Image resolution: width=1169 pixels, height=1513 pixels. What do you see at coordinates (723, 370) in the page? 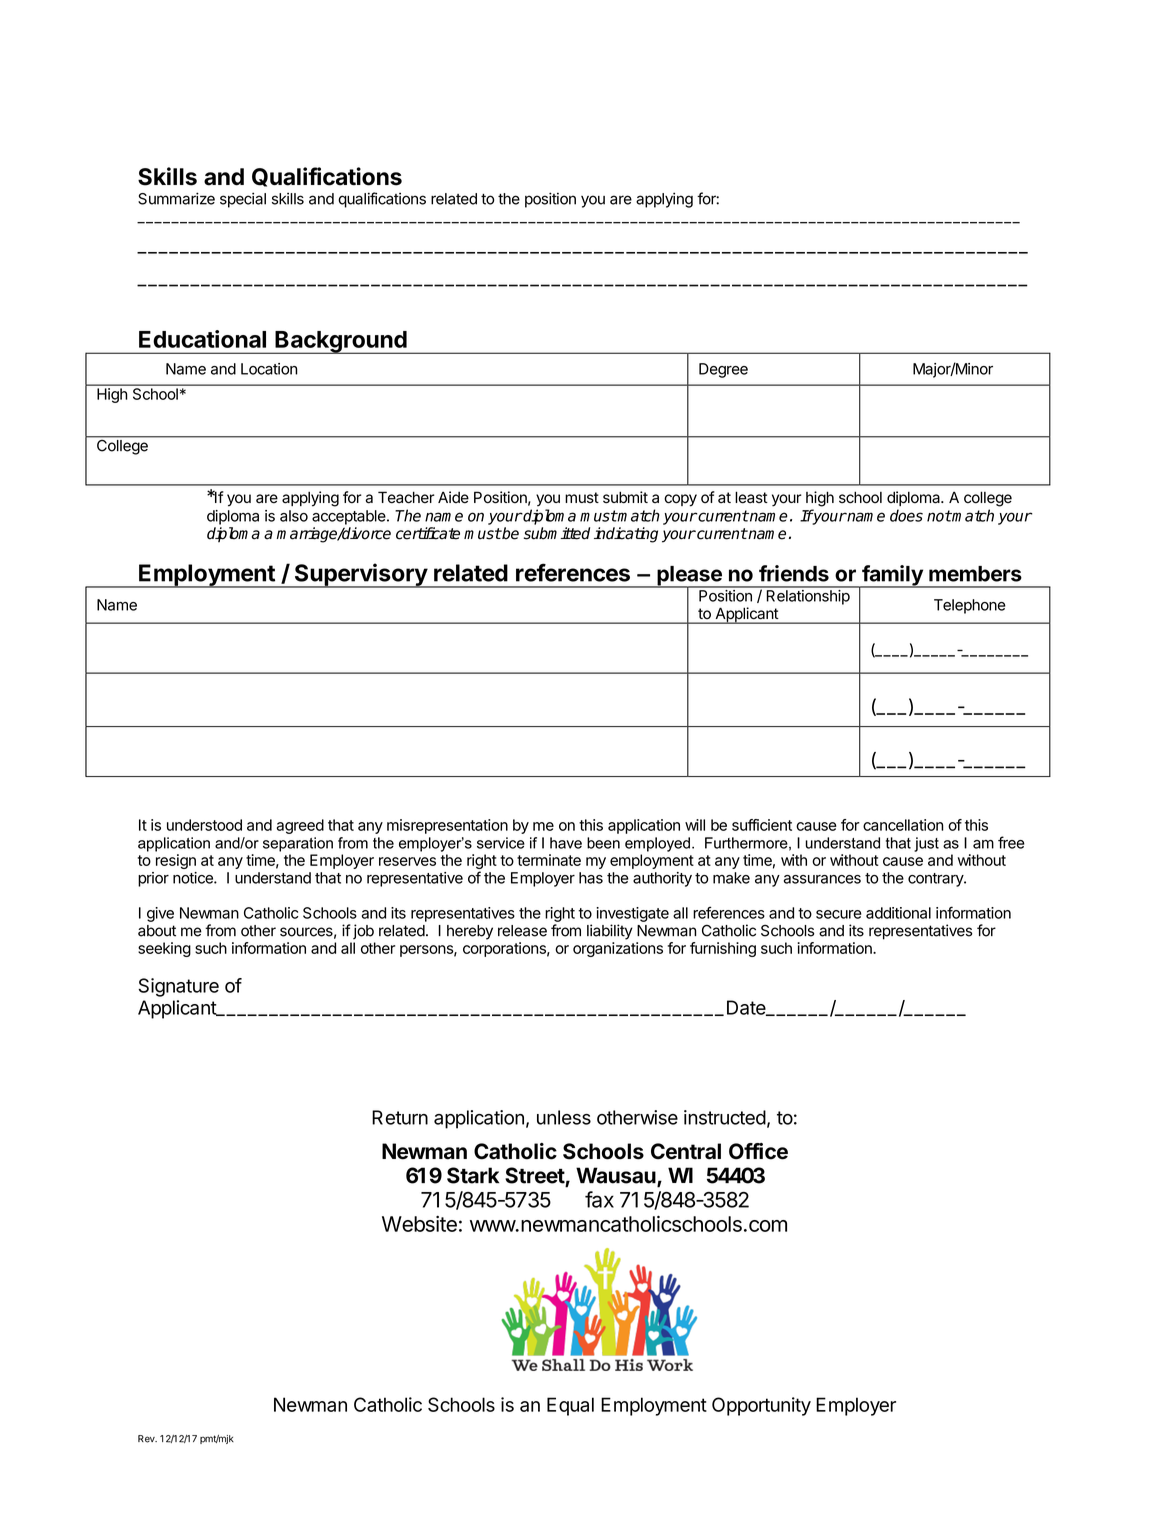
I see `Degree` at bounding box center [723, 370].
